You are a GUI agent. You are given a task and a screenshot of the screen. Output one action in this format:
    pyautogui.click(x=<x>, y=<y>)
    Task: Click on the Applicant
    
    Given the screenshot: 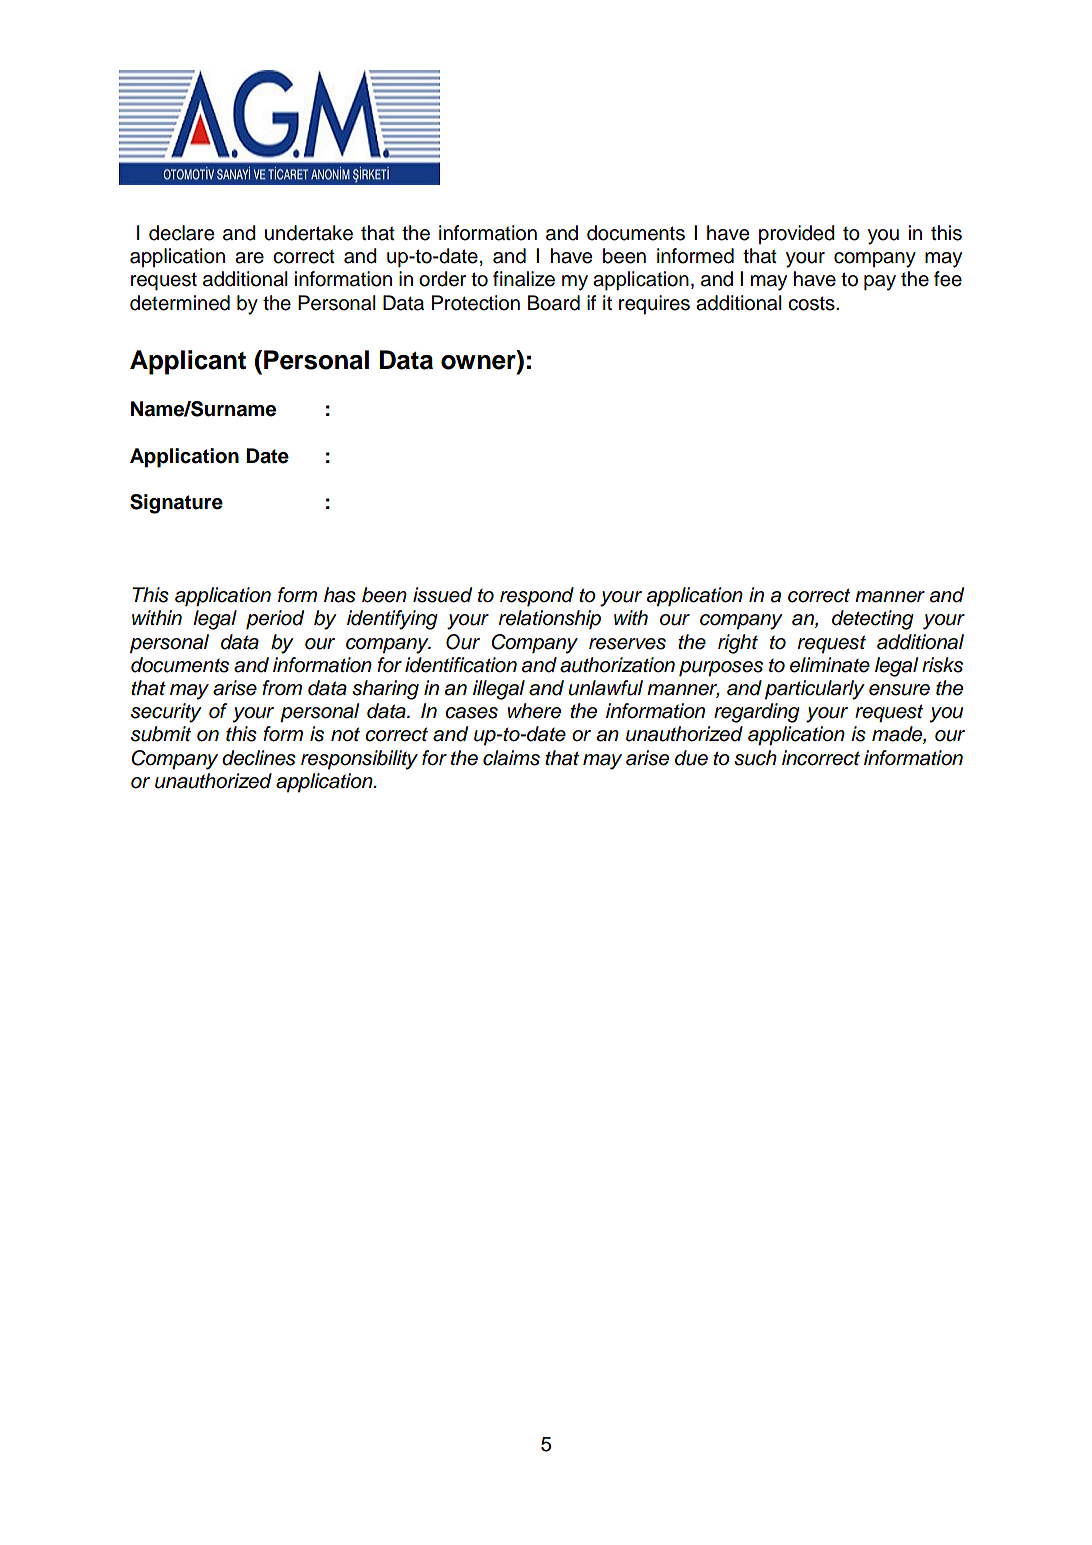 What is the action you would take?
    pyautogui.click(x=188, y=362)
